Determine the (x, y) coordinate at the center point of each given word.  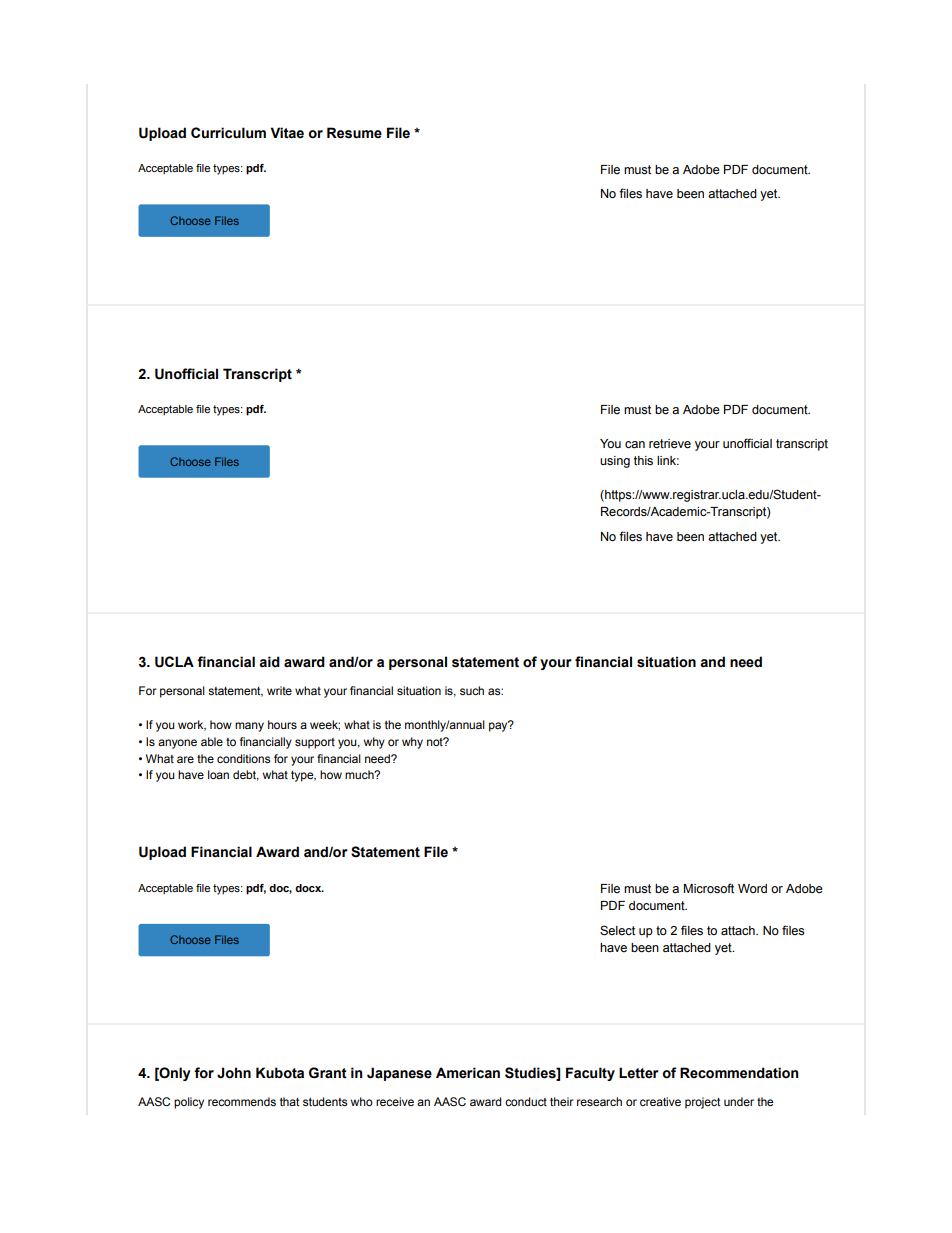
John (234, 1073)
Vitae (287, 133)
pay (499, 726)
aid (269, 662)
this (643, 460)
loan (218, 774)
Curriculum (228, 133)
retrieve (670, 444)
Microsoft (709, 888)
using (615, 462)
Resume (354, 133)
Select (617, 930)
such (472, 690)
